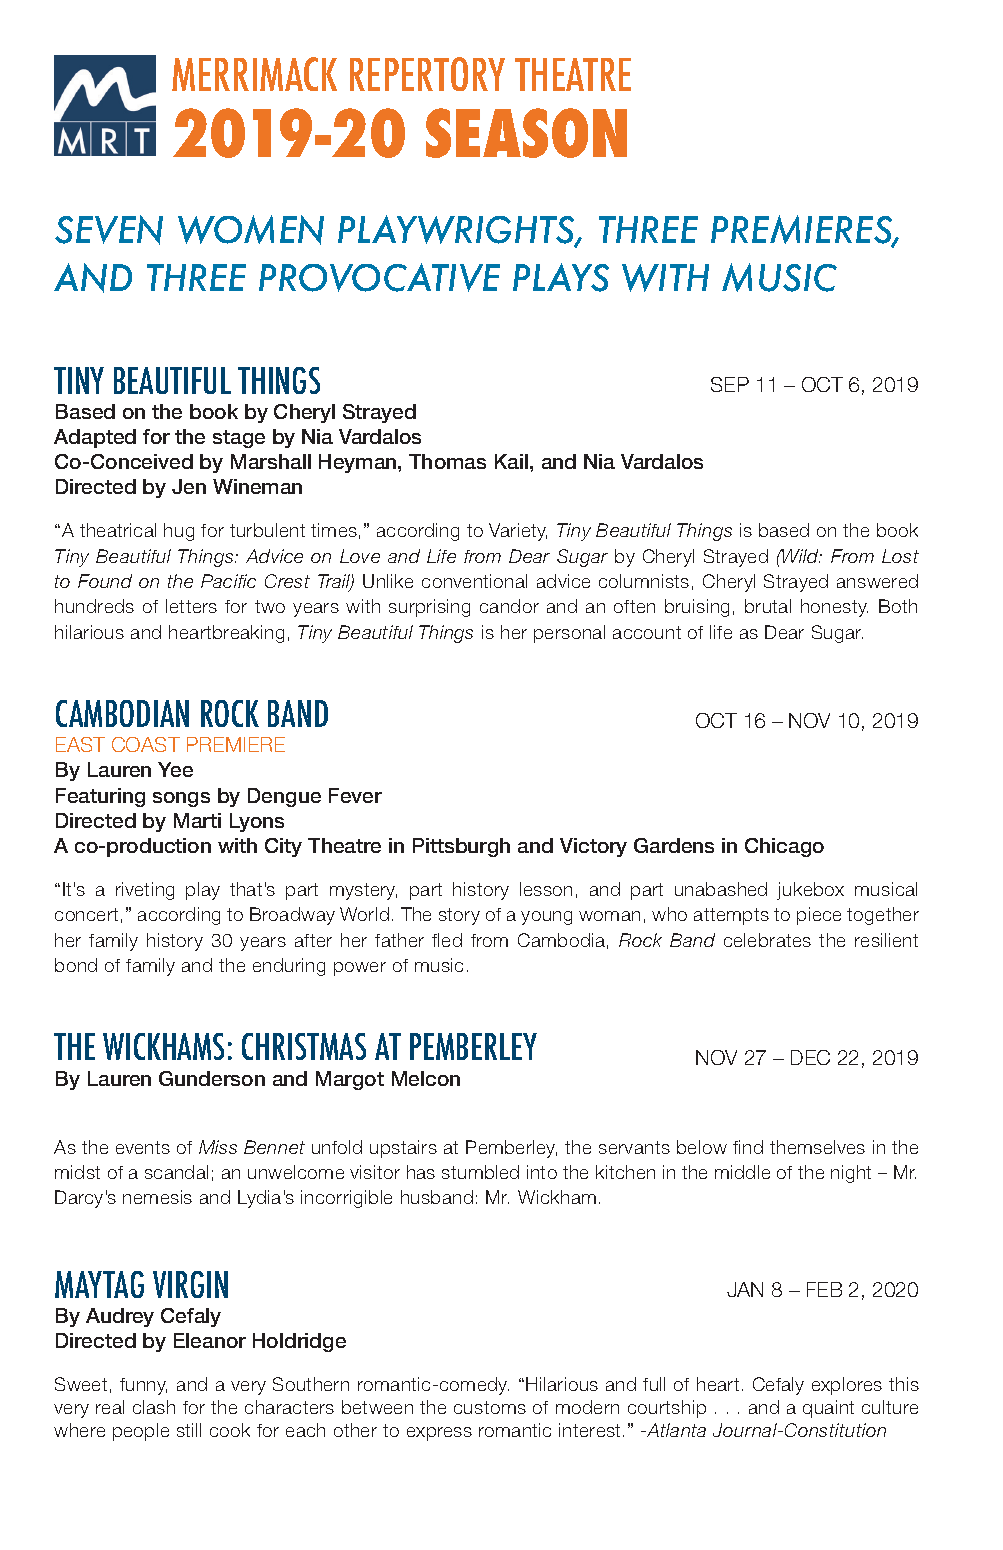 The width and height of the screenshot is (1003, 1550). Describe the element at coordinates (784, 847) in the screenshot. I see `Chicago` at that location.
